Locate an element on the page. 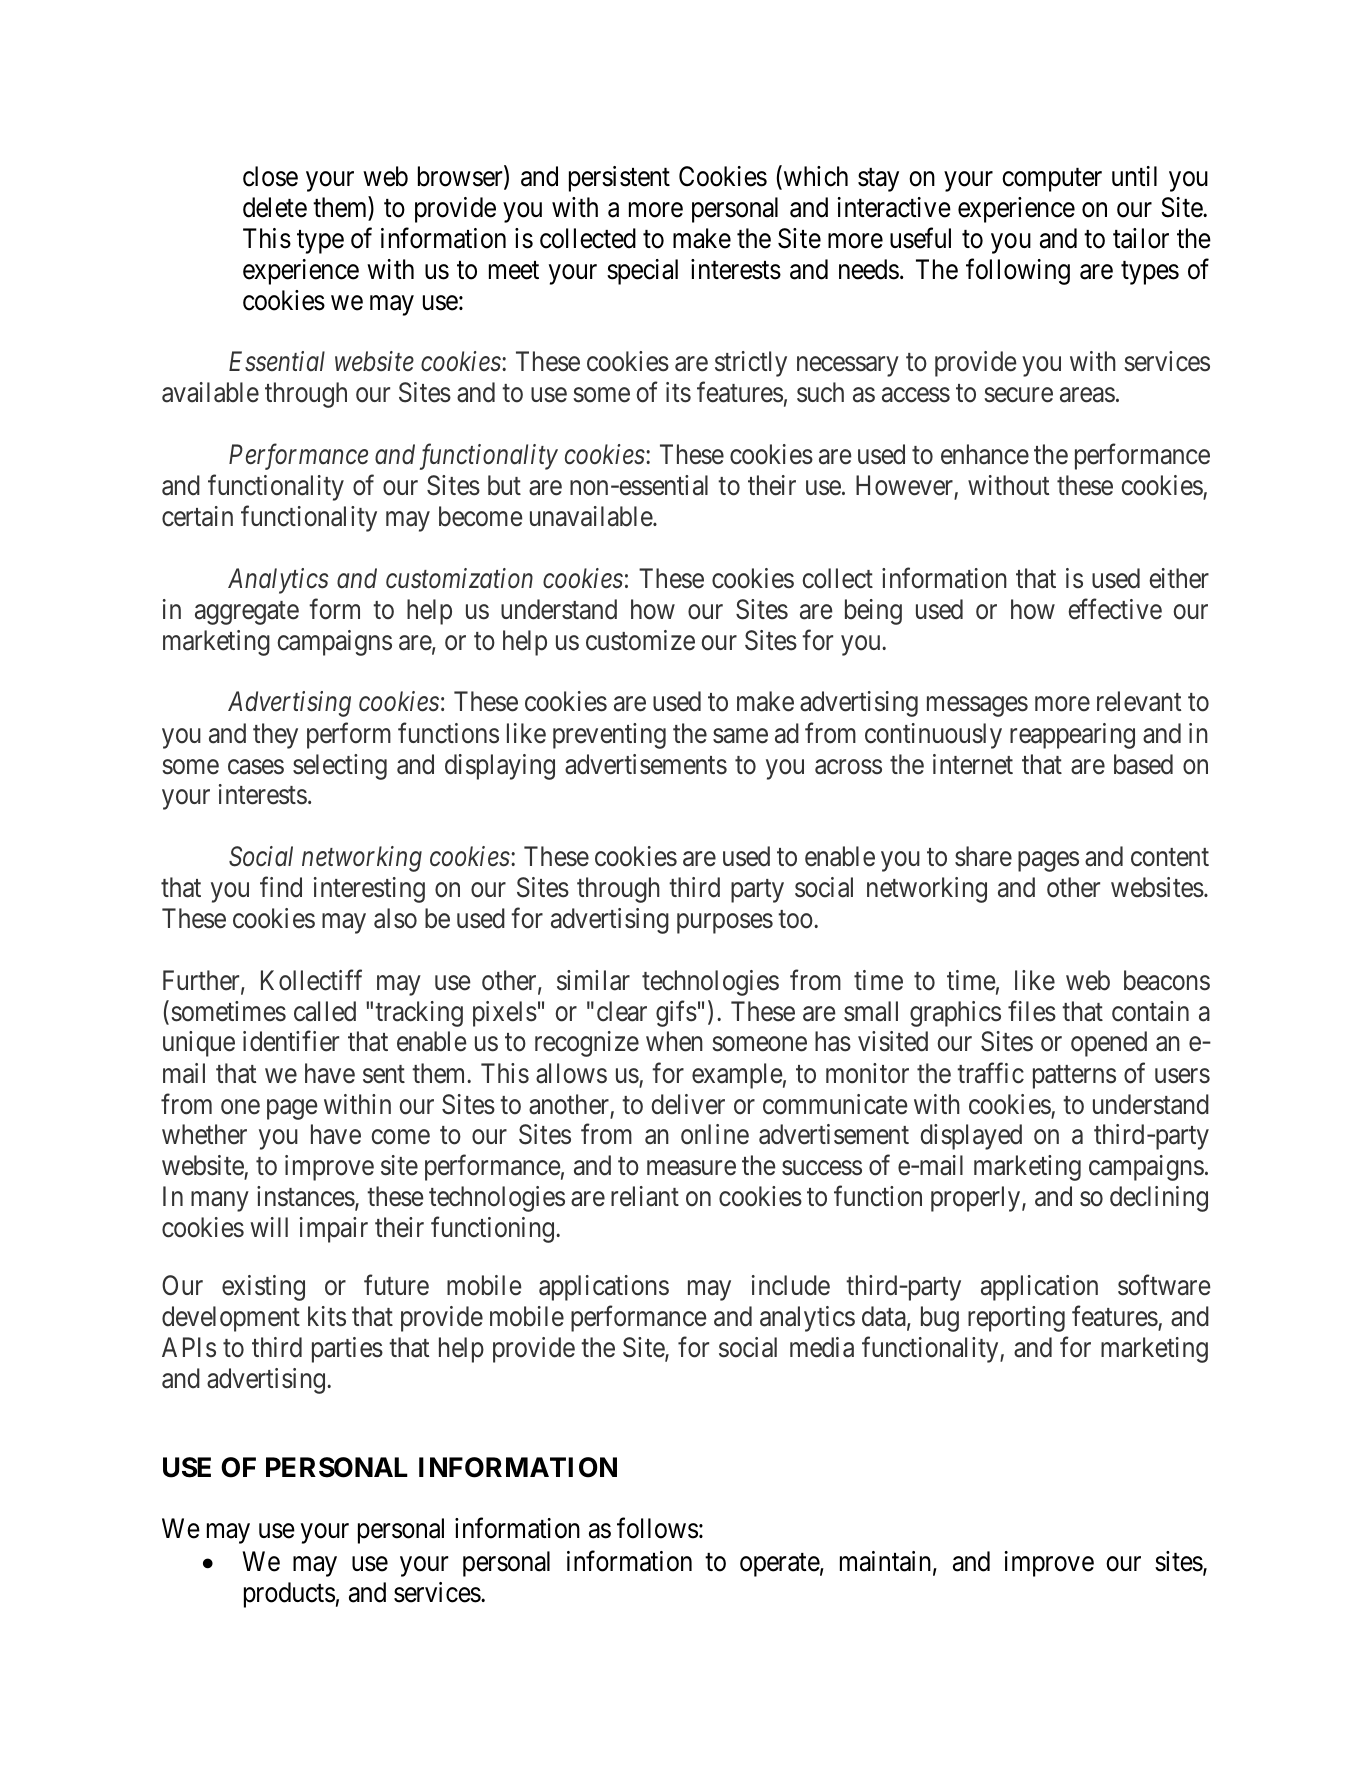 This image has height=1774, width=1371. too is located at coordinates (796, 920).
